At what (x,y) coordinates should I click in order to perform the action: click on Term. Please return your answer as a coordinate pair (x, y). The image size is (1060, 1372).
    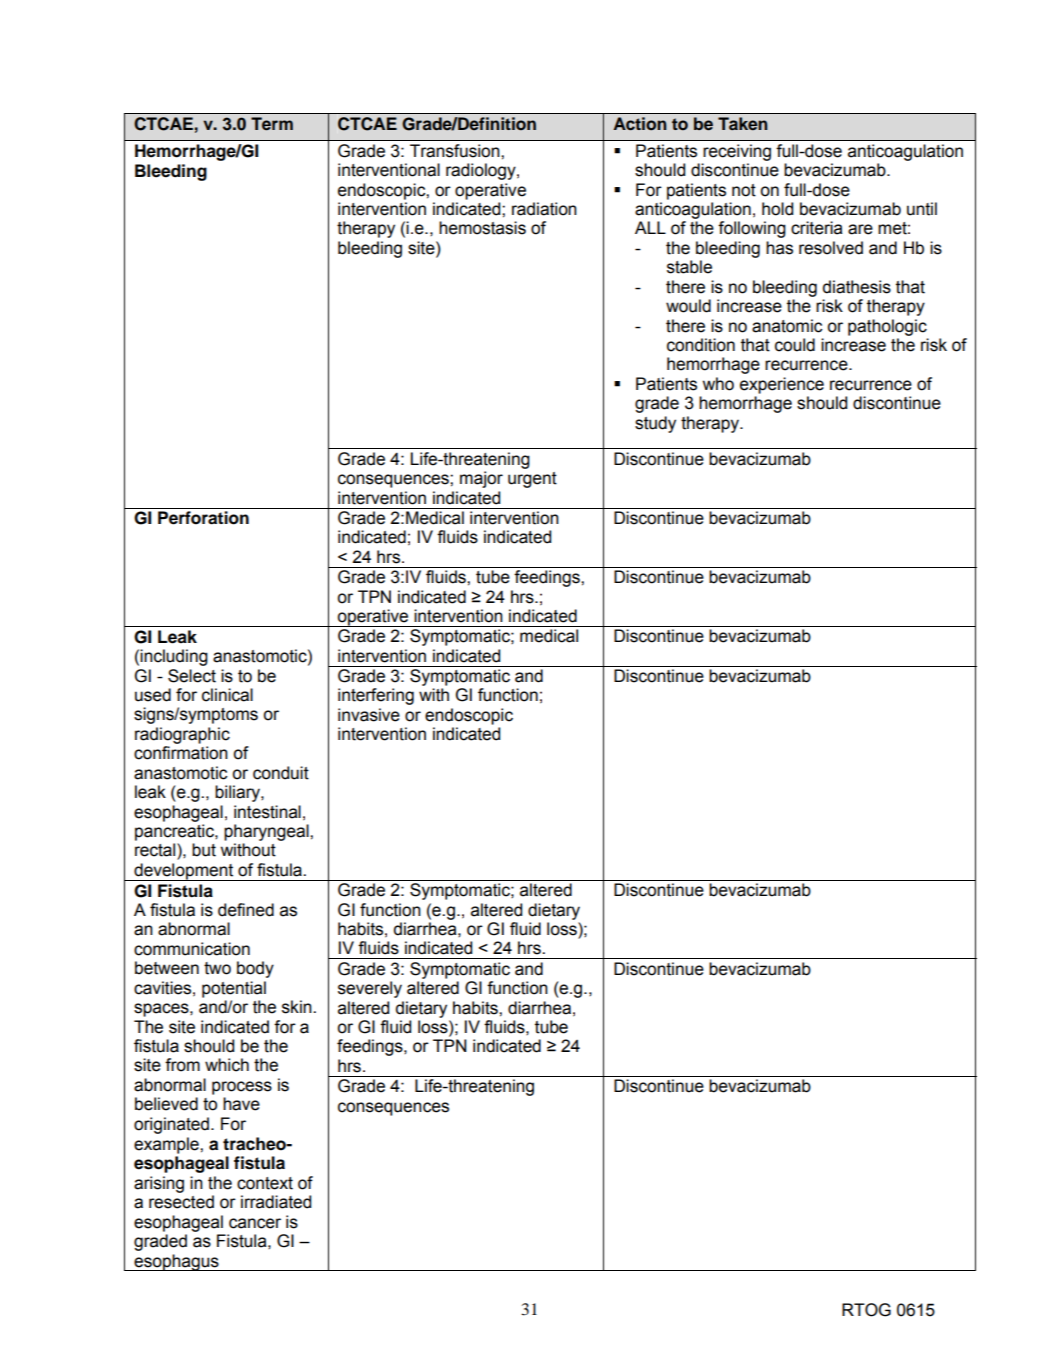
    Looking at the image, I should click on (272, 124).
